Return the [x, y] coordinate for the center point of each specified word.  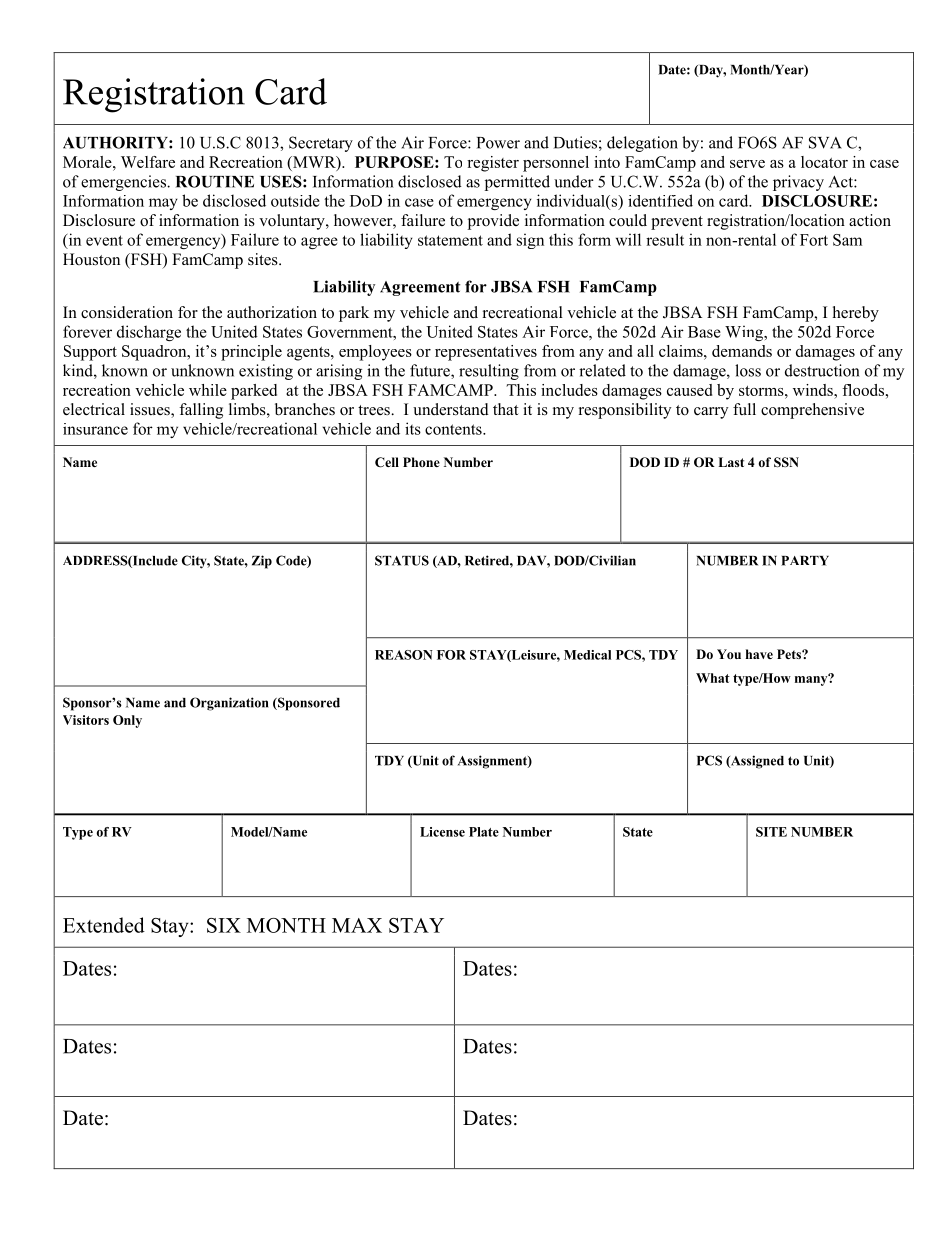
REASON [404, 655]
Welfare [148, 162]
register [493, 164]
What [713, 678]
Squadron [155, 353]
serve [747, 164]
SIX [224, 925]
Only [127, 721]
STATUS [402, 560]
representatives [486, 353]
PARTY [805, 561]
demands [742, 351]
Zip [262, 562]
